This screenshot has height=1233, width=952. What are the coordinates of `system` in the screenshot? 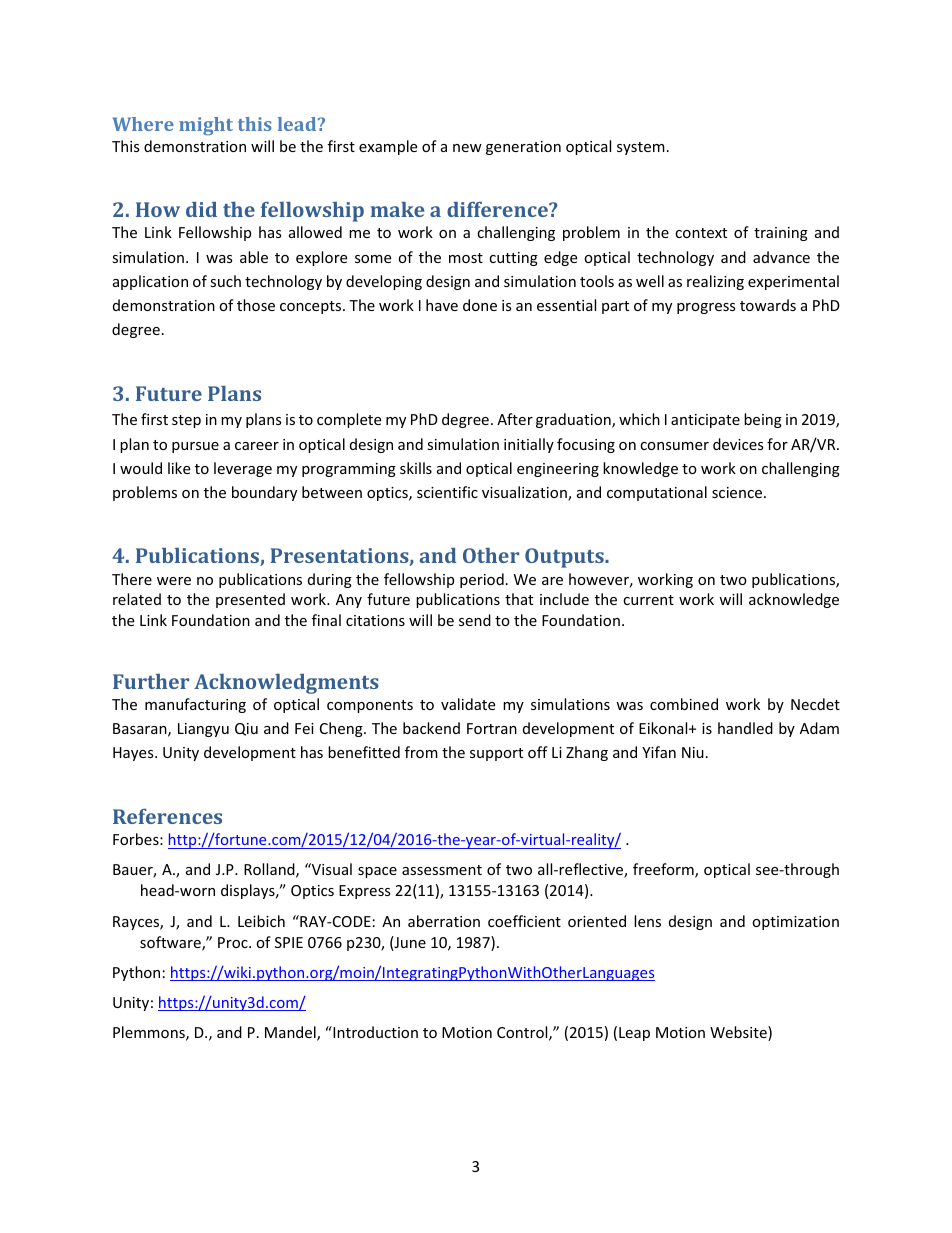 It's located at (641, 148).
